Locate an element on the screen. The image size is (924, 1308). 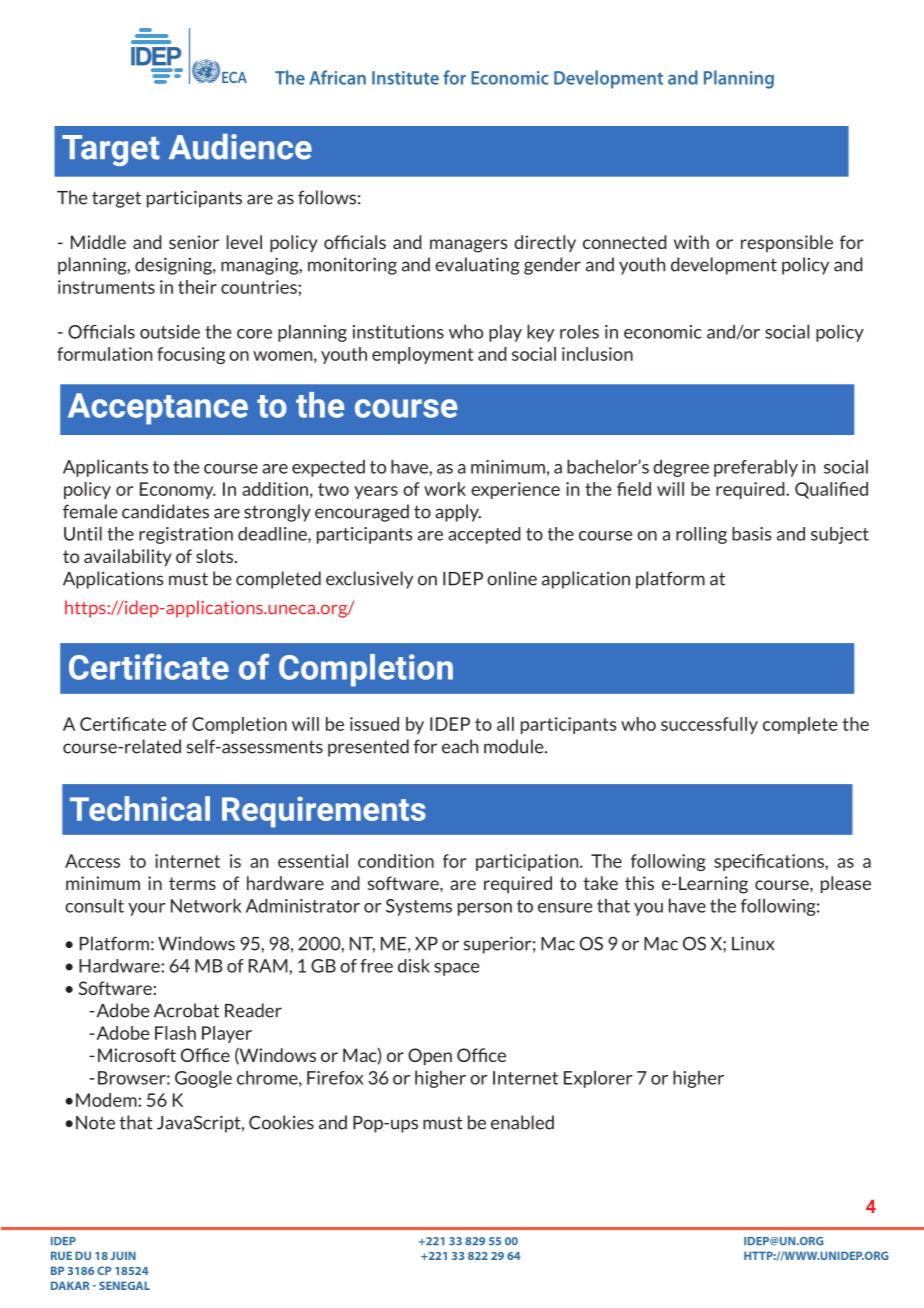
Audience is located at coordinates (240, 146).
